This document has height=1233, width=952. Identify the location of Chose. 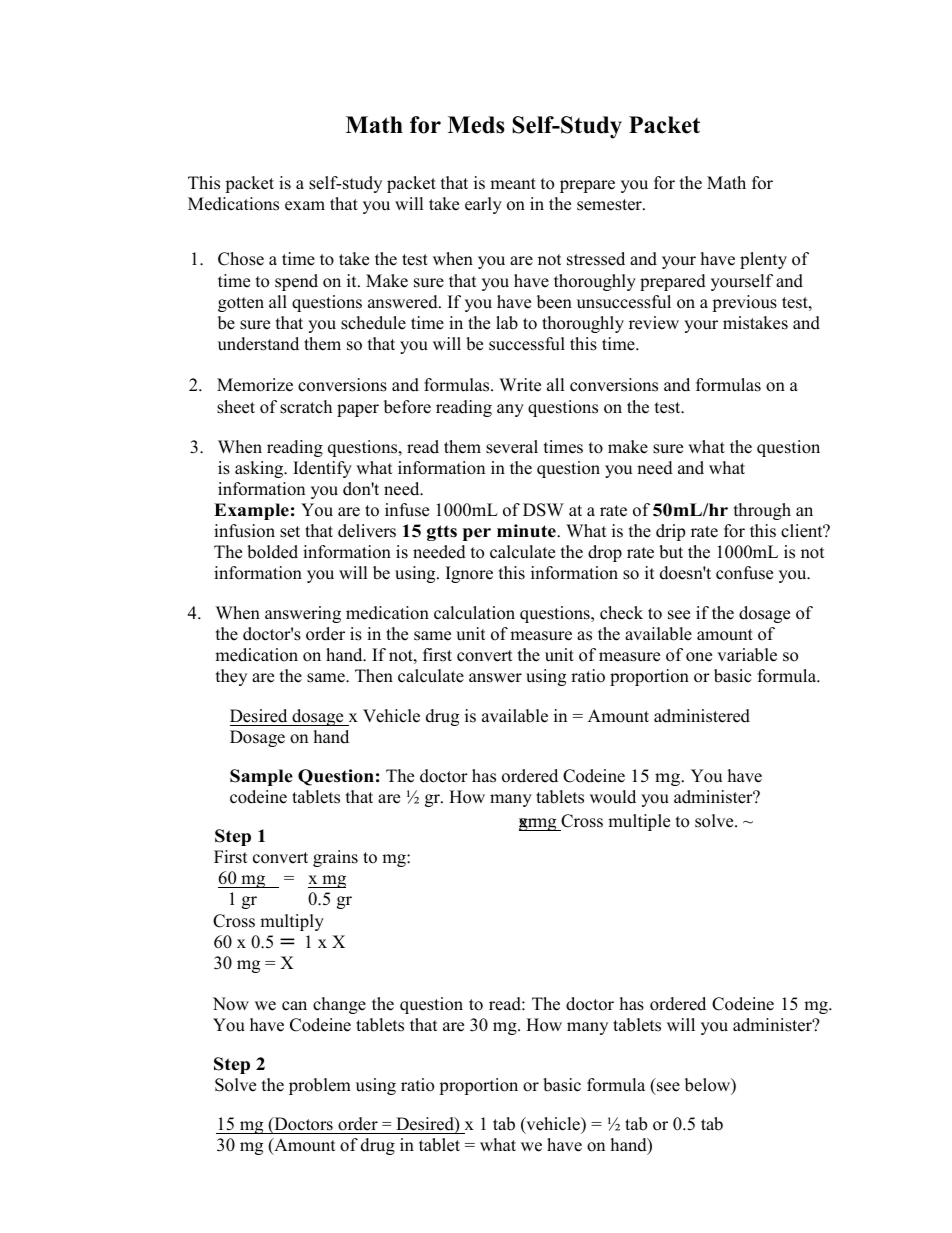
(241, 259).
